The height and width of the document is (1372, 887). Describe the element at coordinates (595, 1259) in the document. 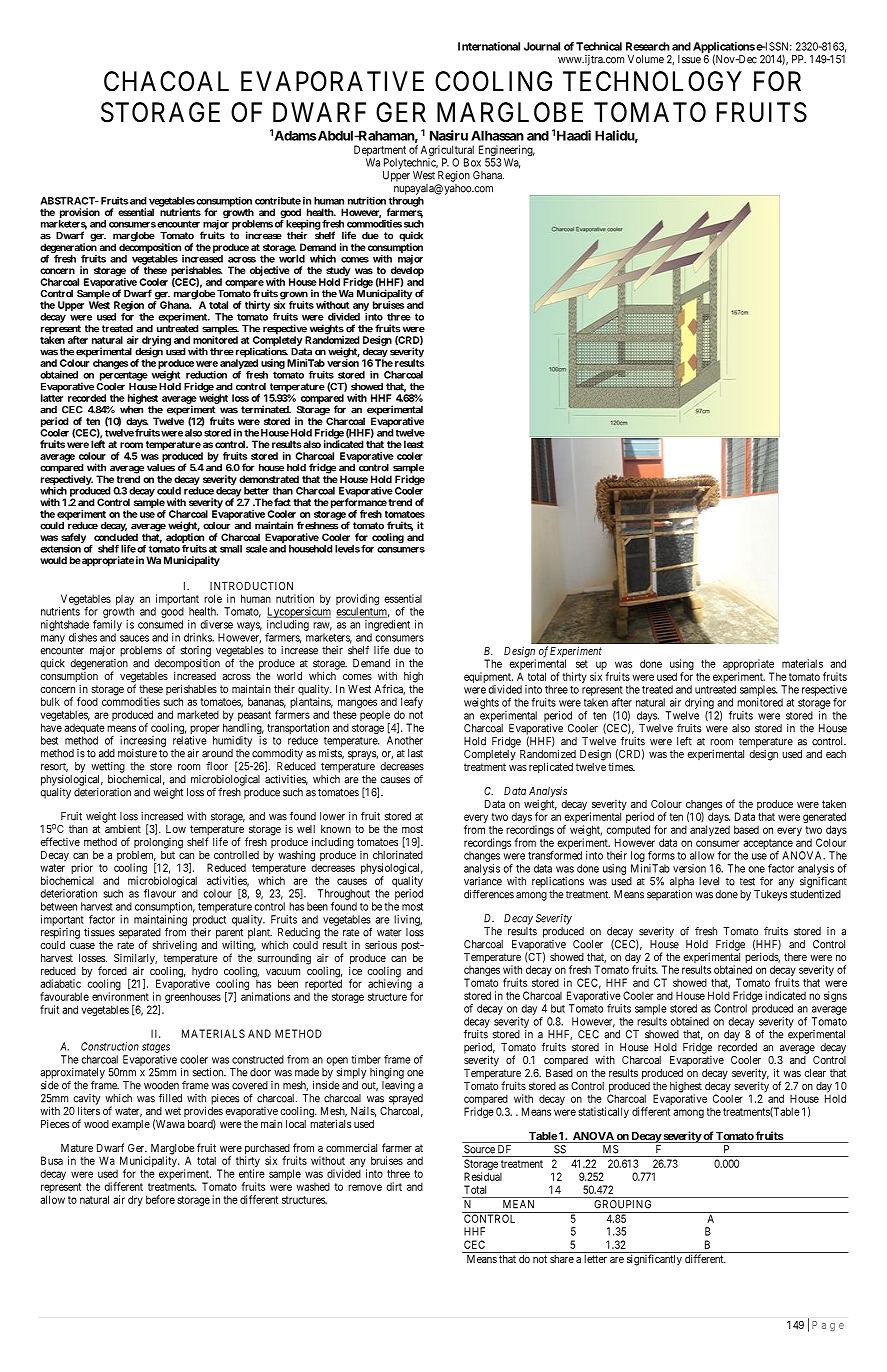

I see `letter` at that location.
